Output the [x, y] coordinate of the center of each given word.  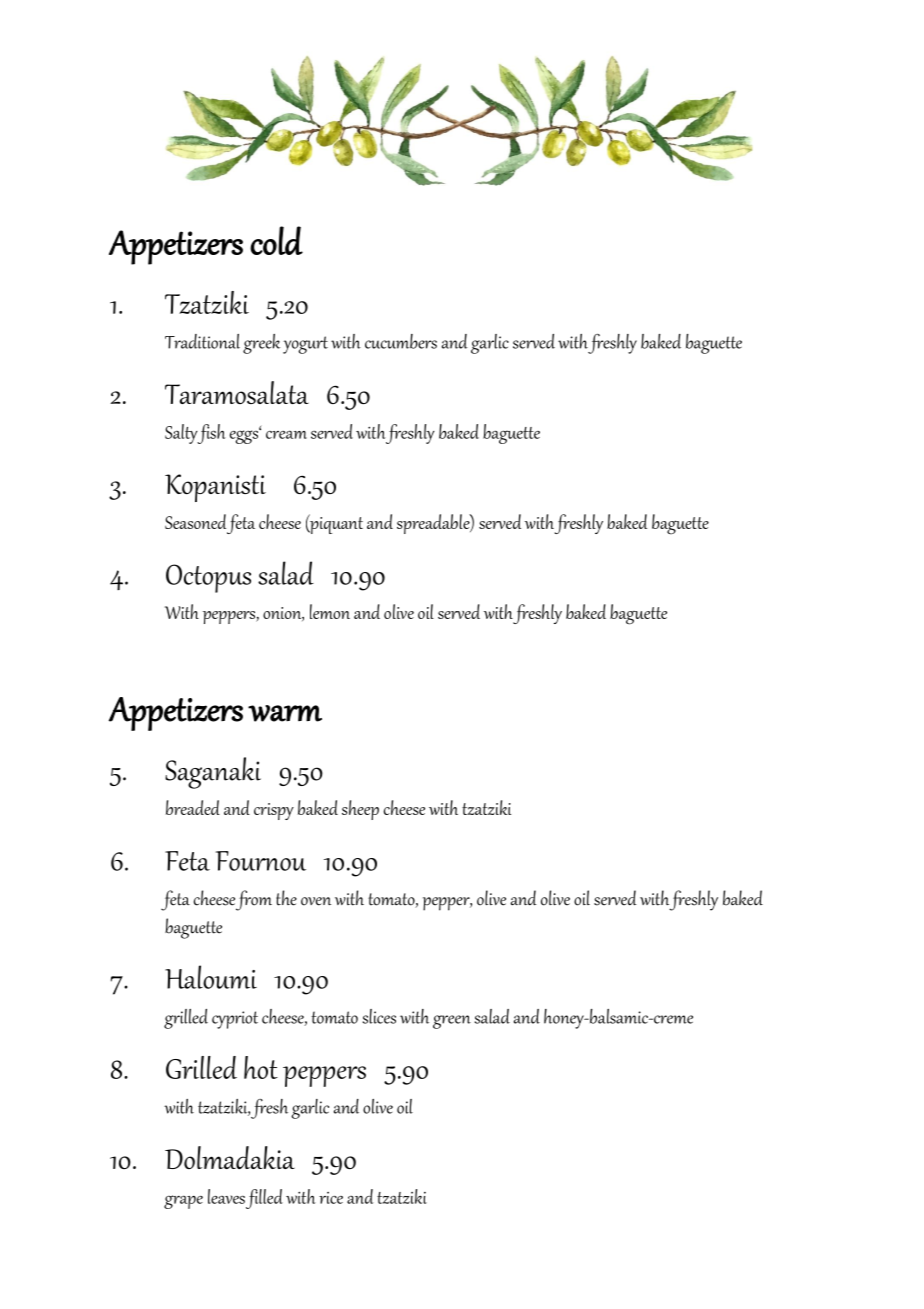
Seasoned [195, 521]
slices [379, 1016]
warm [285, 713]
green [452, 1022]
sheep [360, 810]
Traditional [202, 341]
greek [261, 344]
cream [286, 434]
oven [316, 901]
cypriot [235, 1020]
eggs [245, 436]
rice [331, 1198]
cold [276, 240]
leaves [226, 1196]
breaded [192, 807]
